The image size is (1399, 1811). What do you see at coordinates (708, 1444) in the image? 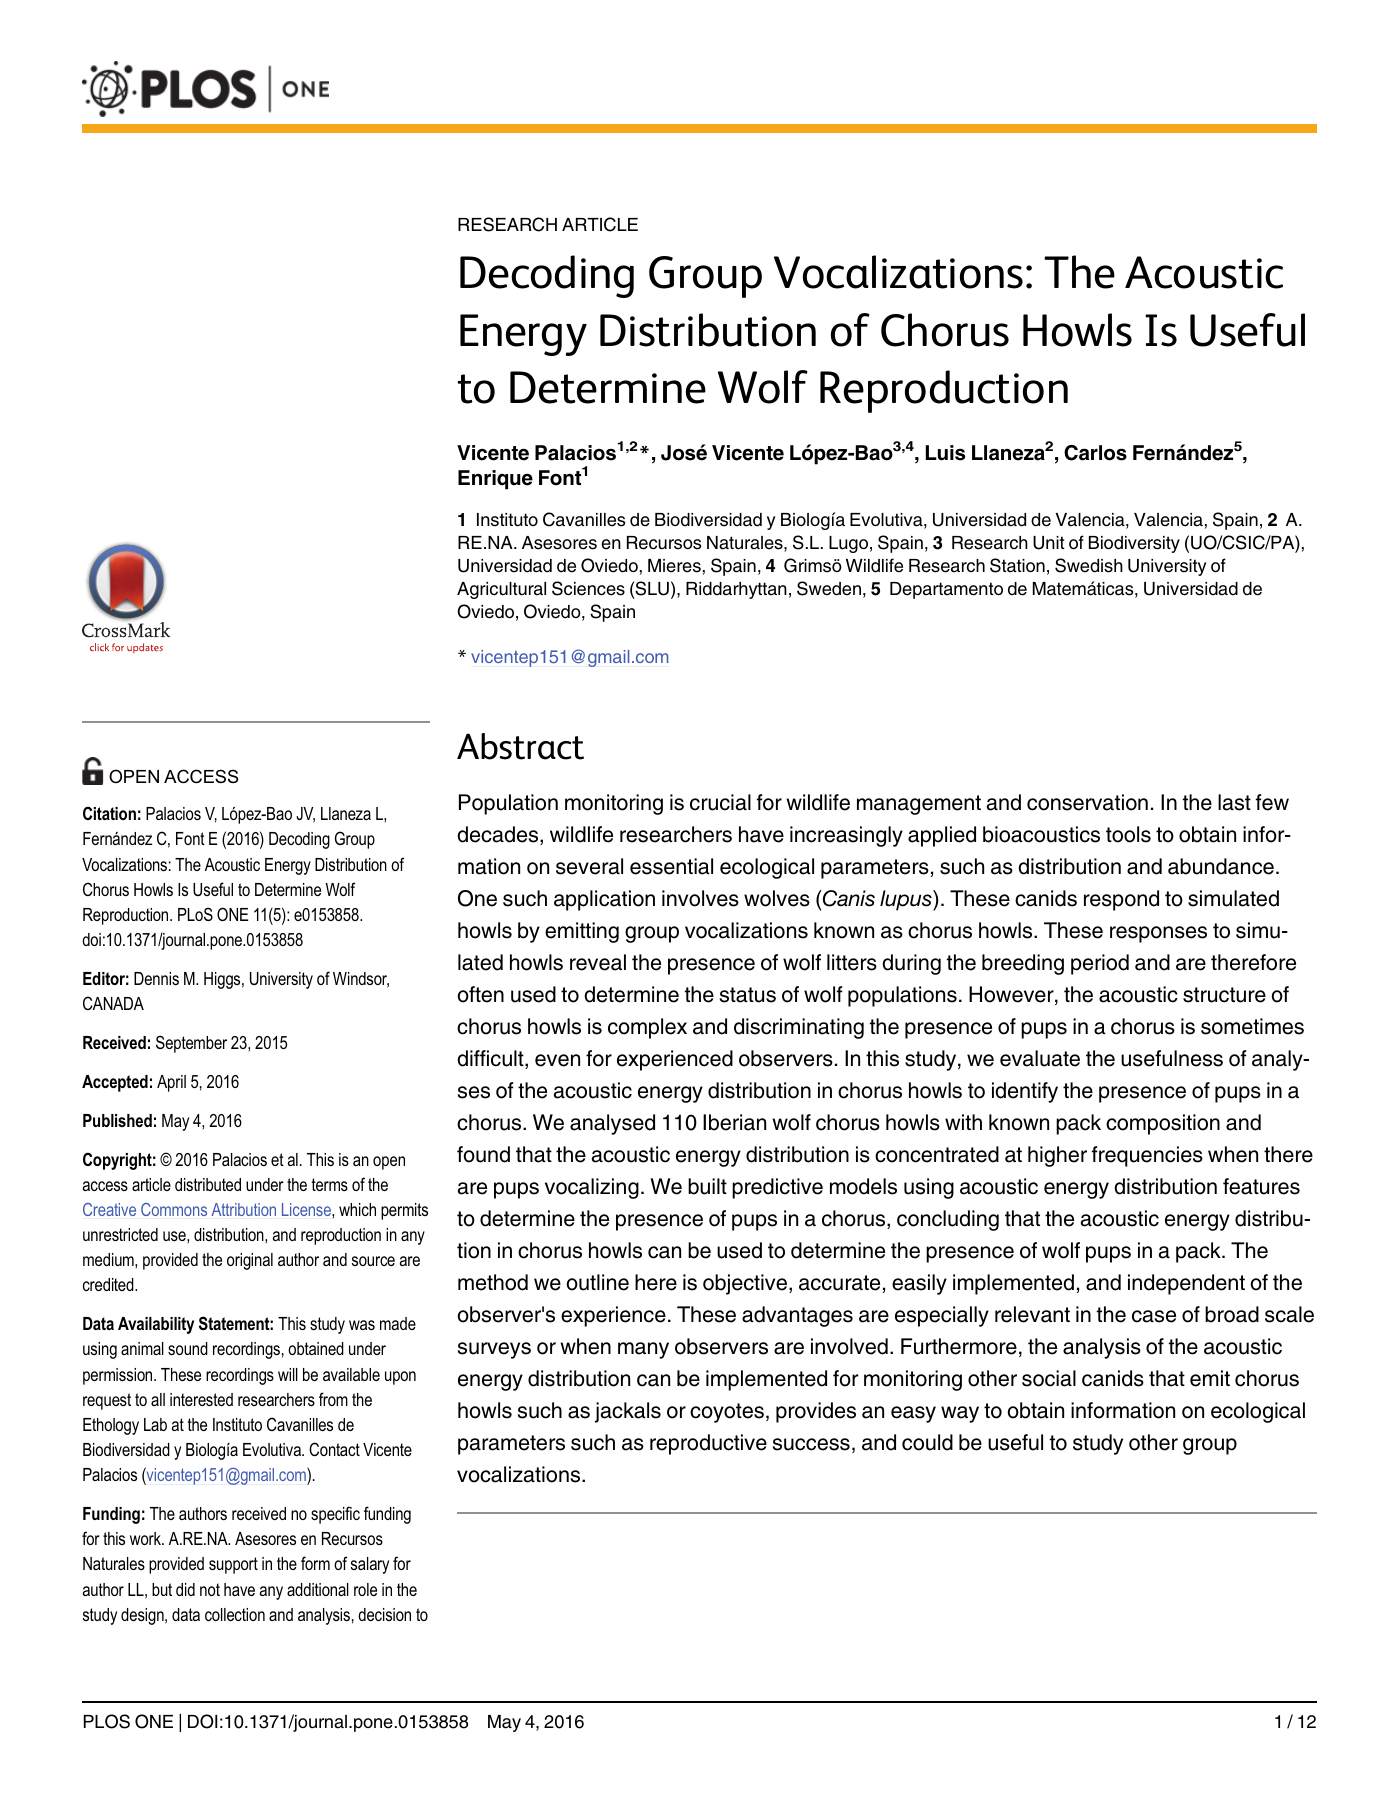
I see `reproductive` at bounding box center [708, 1444].
